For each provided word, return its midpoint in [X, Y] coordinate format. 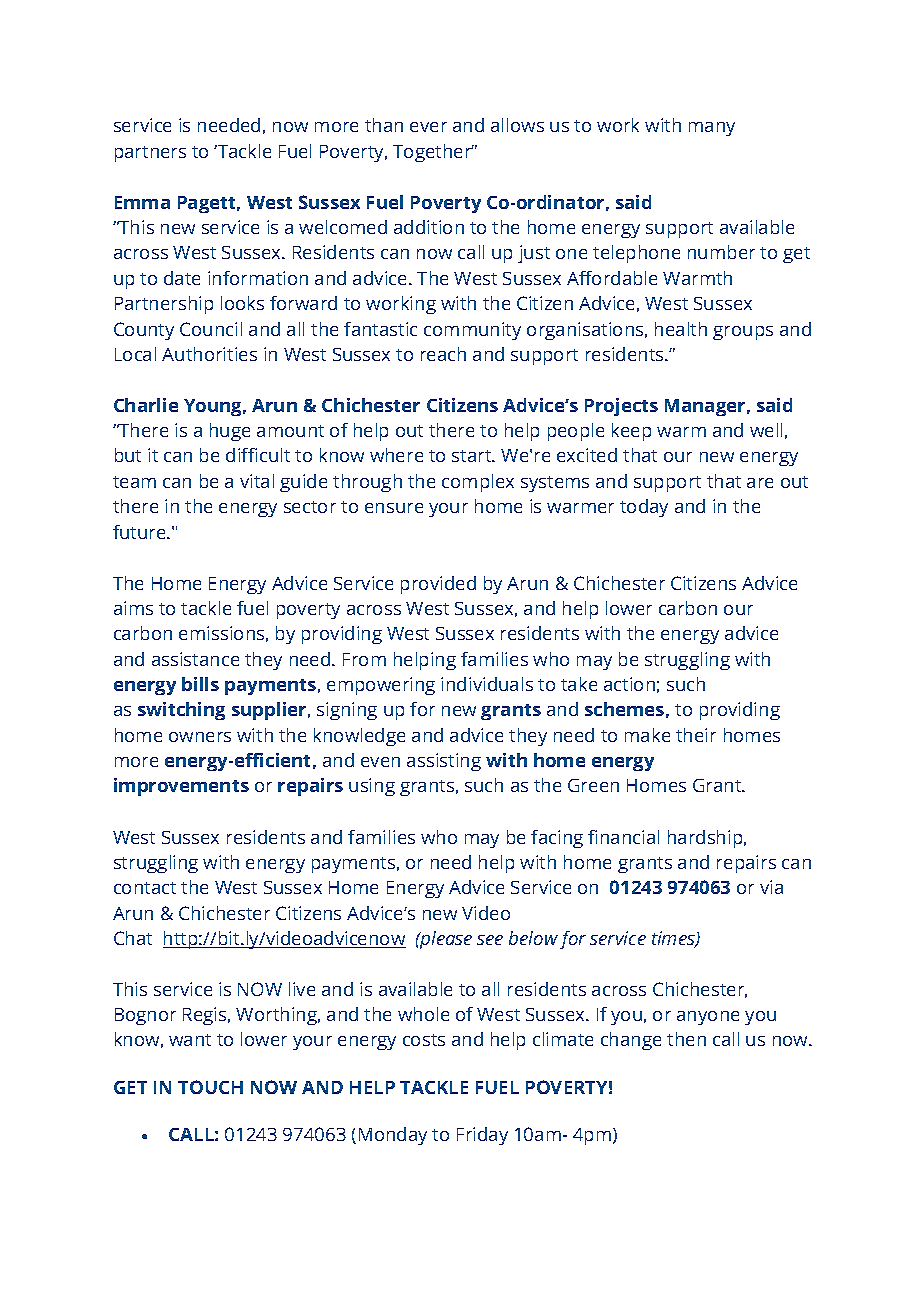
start [473, 456]
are [760, 483]
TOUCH [210, 1087]
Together [433, 153]
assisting [444, 762]
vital [257, 481]
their [696, 735]
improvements [181, 787]
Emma [142, 202]
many [712, 129]
